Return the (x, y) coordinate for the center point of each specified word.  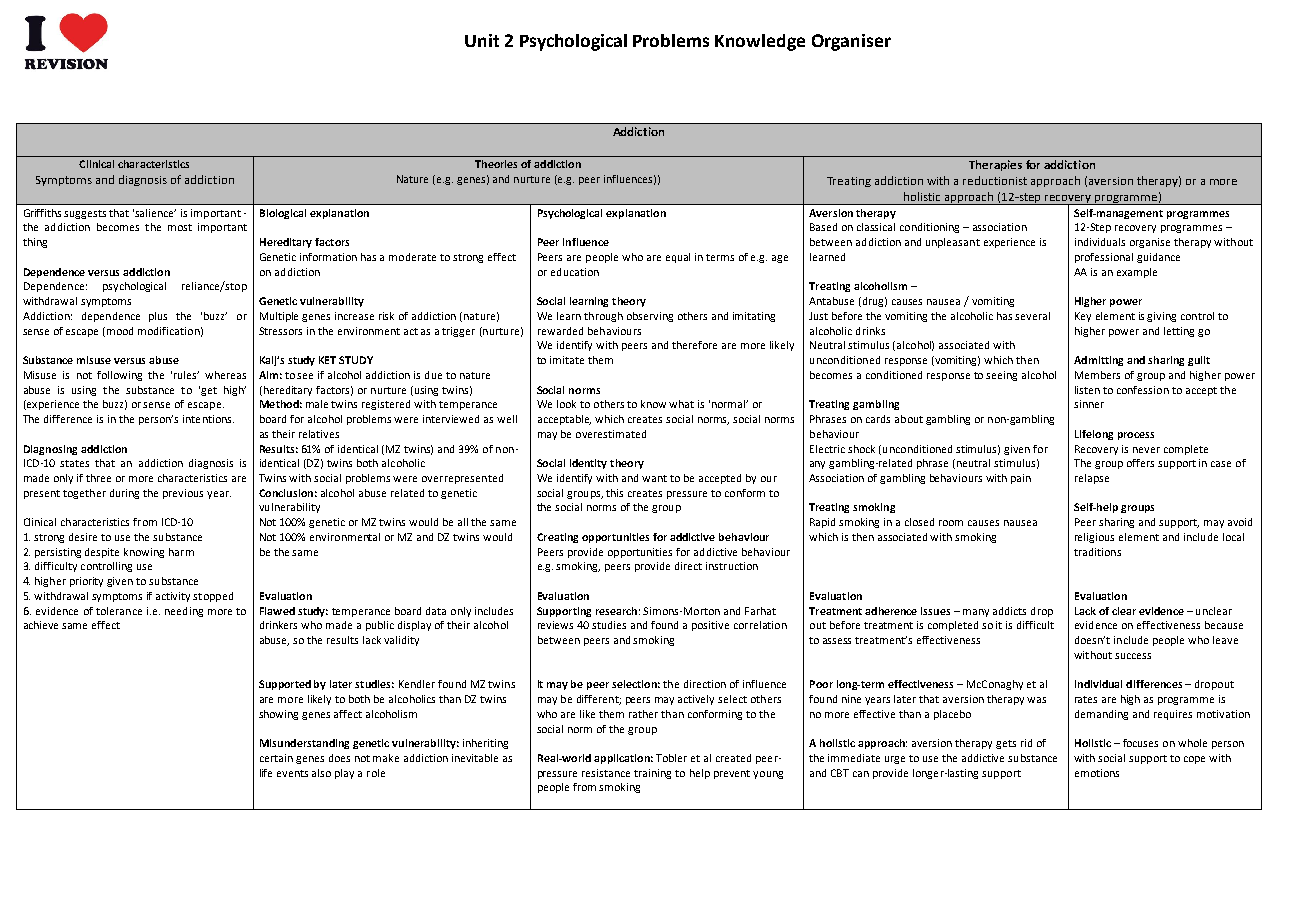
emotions (1097, 773)
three (98, 478)
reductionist (995, 180)
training (652, 774)
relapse (1092, 479)
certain (276, 758)
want (654, 478)
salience (155, 213)
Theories (496, 164)
